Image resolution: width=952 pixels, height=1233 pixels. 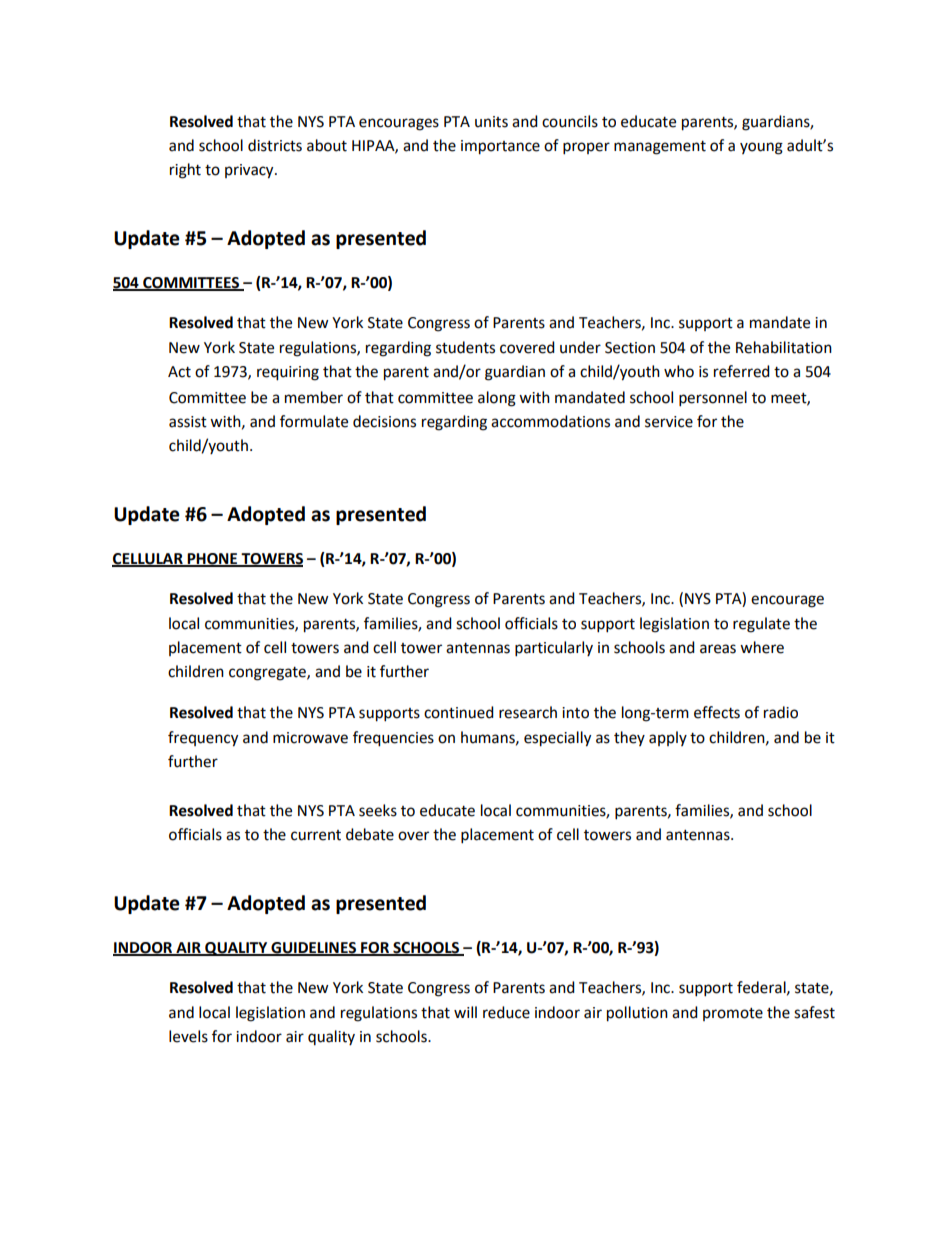 What do you see at coordinates (733, 1014) in the document?
I see `promote` at bounding box center [733, 1014].
